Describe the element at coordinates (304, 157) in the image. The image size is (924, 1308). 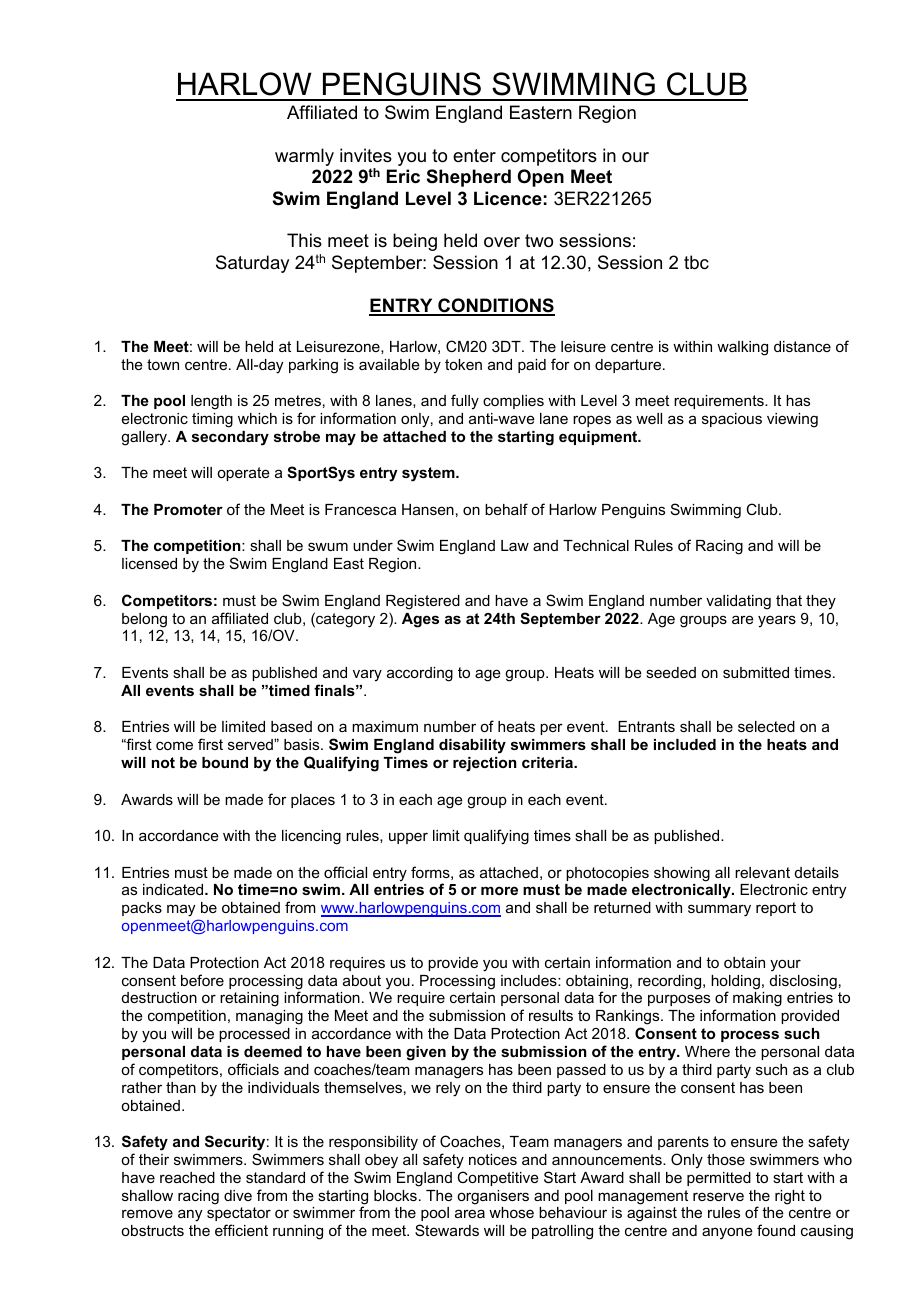
I see `warmly` at that location.
